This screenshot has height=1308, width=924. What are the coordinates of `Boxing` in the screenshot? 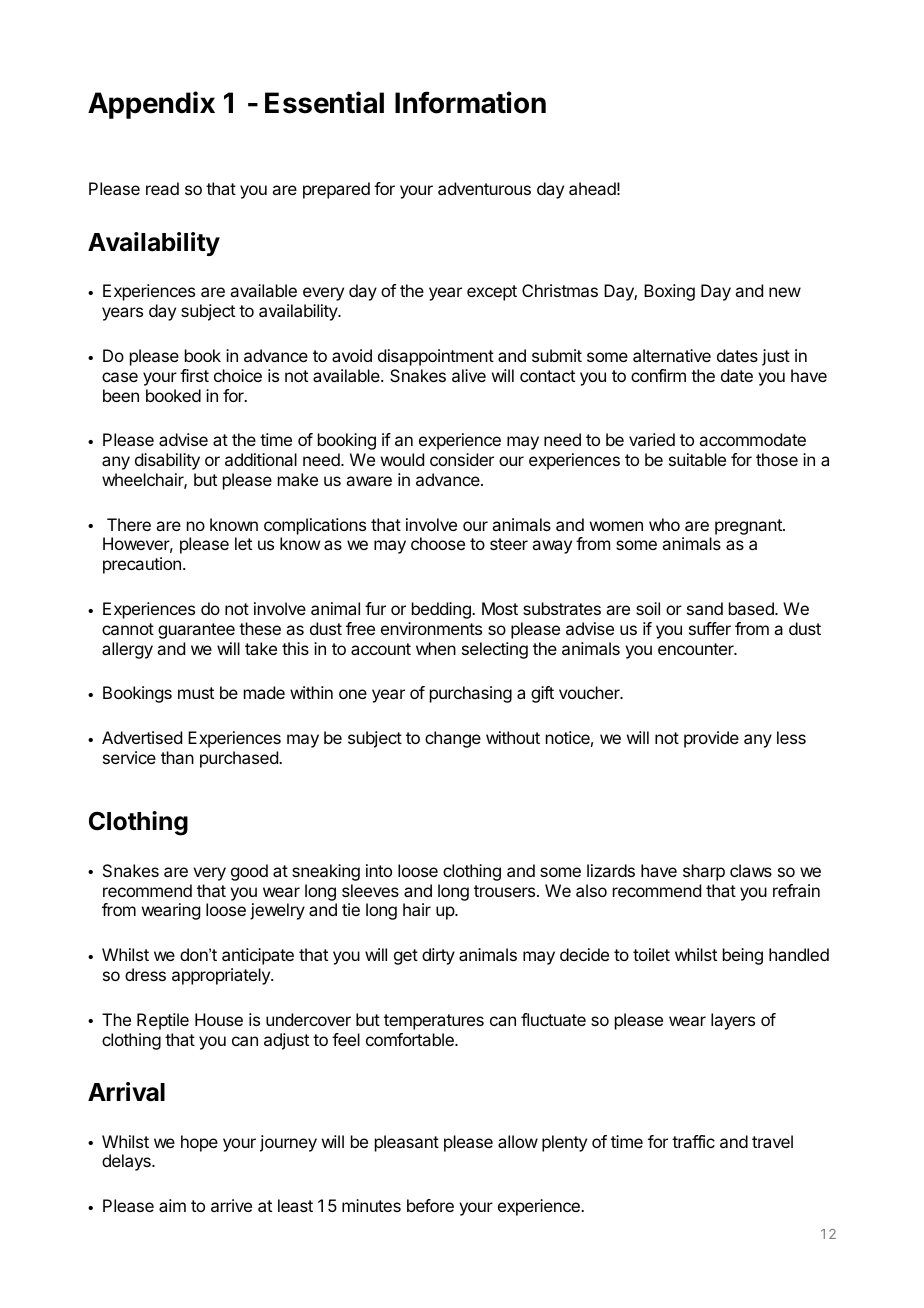 It's located at (669, 292).
